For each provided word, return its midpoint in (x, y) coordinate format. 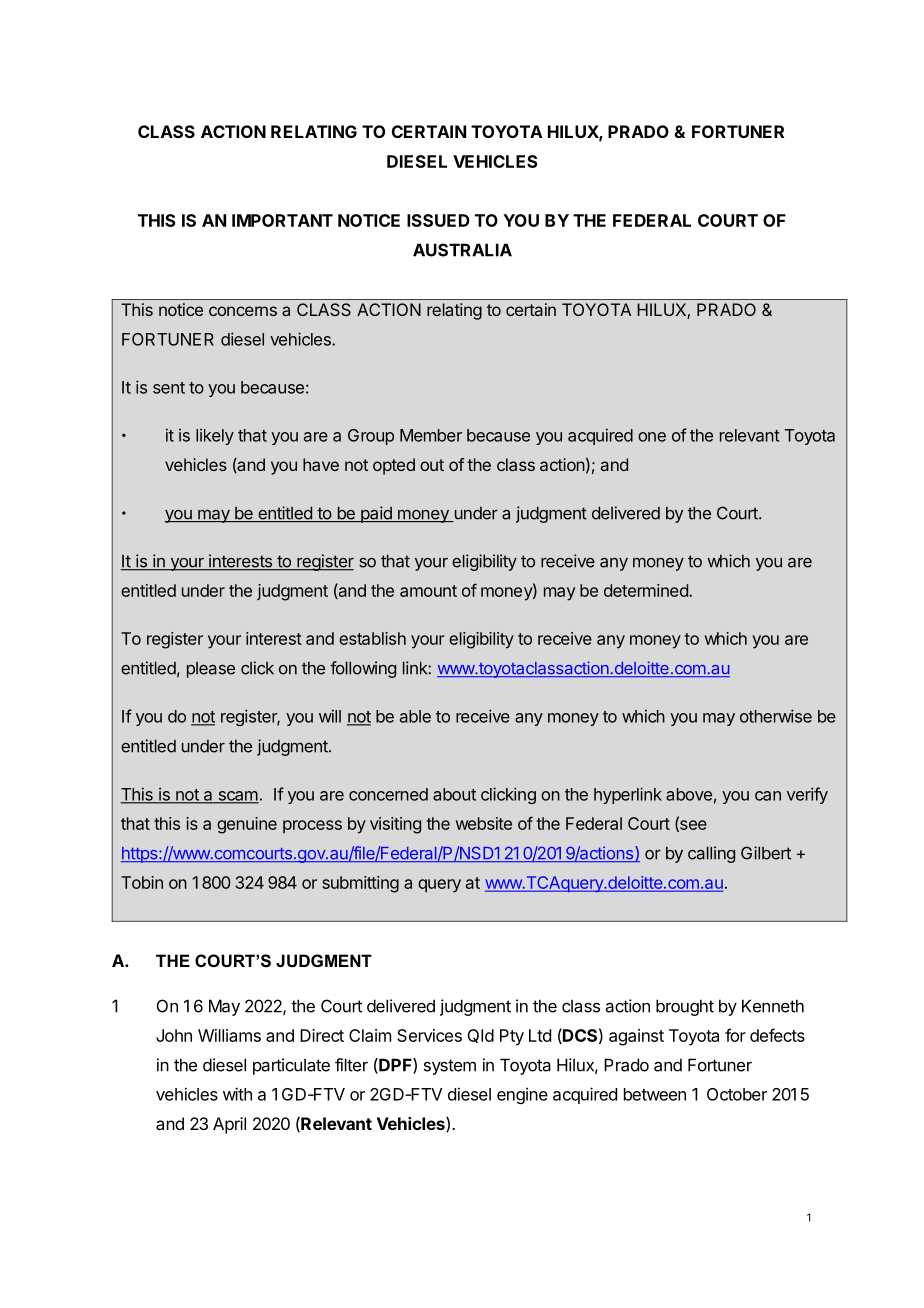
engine (522, 1095)
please (211, 670)
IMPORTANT (282, 220)
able (415, 716)
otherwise (776, 716)
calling (711, 854)
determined (647, 590)
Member (431, 435)
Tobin (142, 882)
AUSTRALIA (462, 250)
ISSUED (438, 220)
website (484, 823)
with (237, 1094)
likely (215, 437)
